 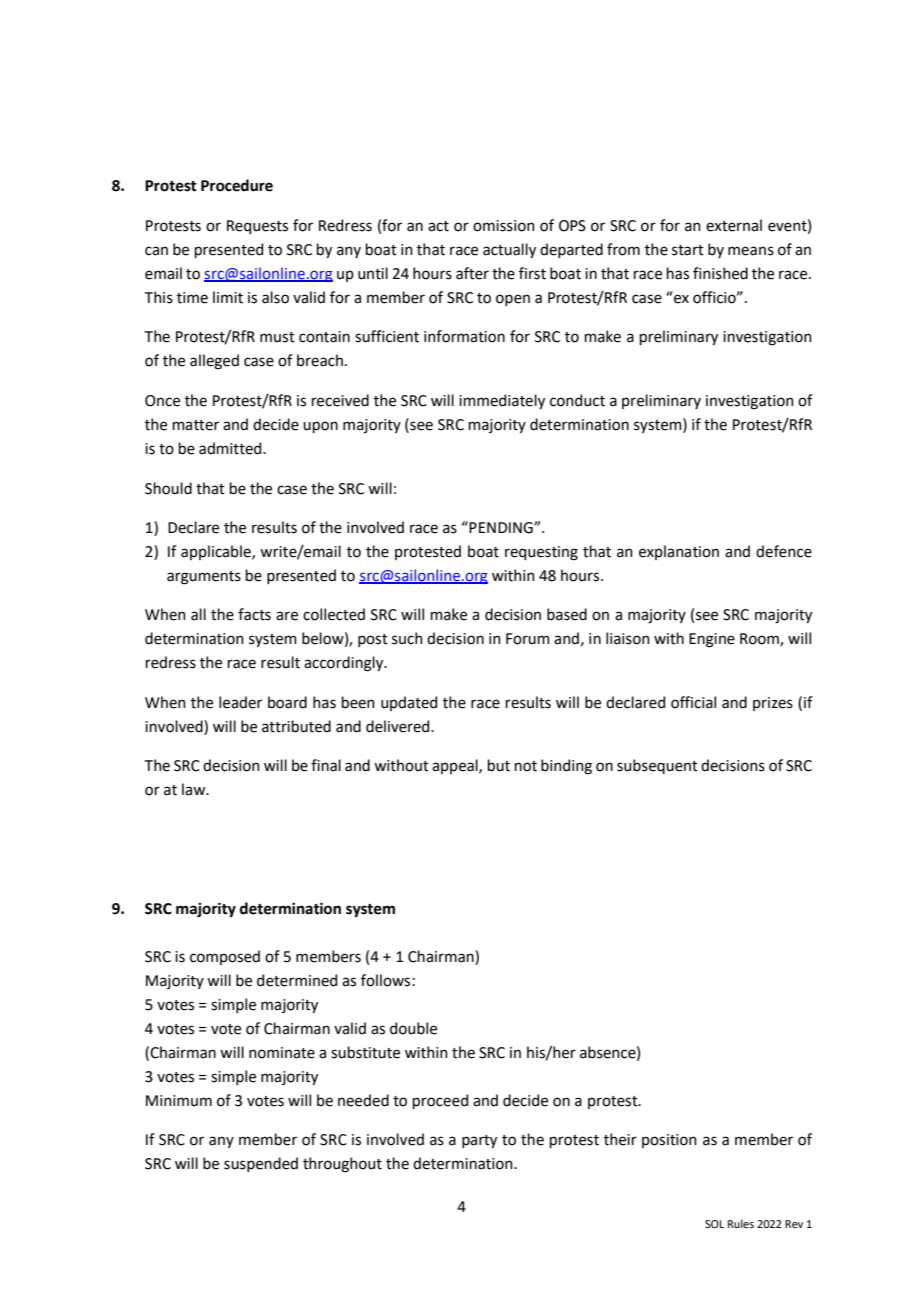 What do you see at coordinates (204, 578) in the screenshot?
I see `arguments` at bounding box center [204, 578].
